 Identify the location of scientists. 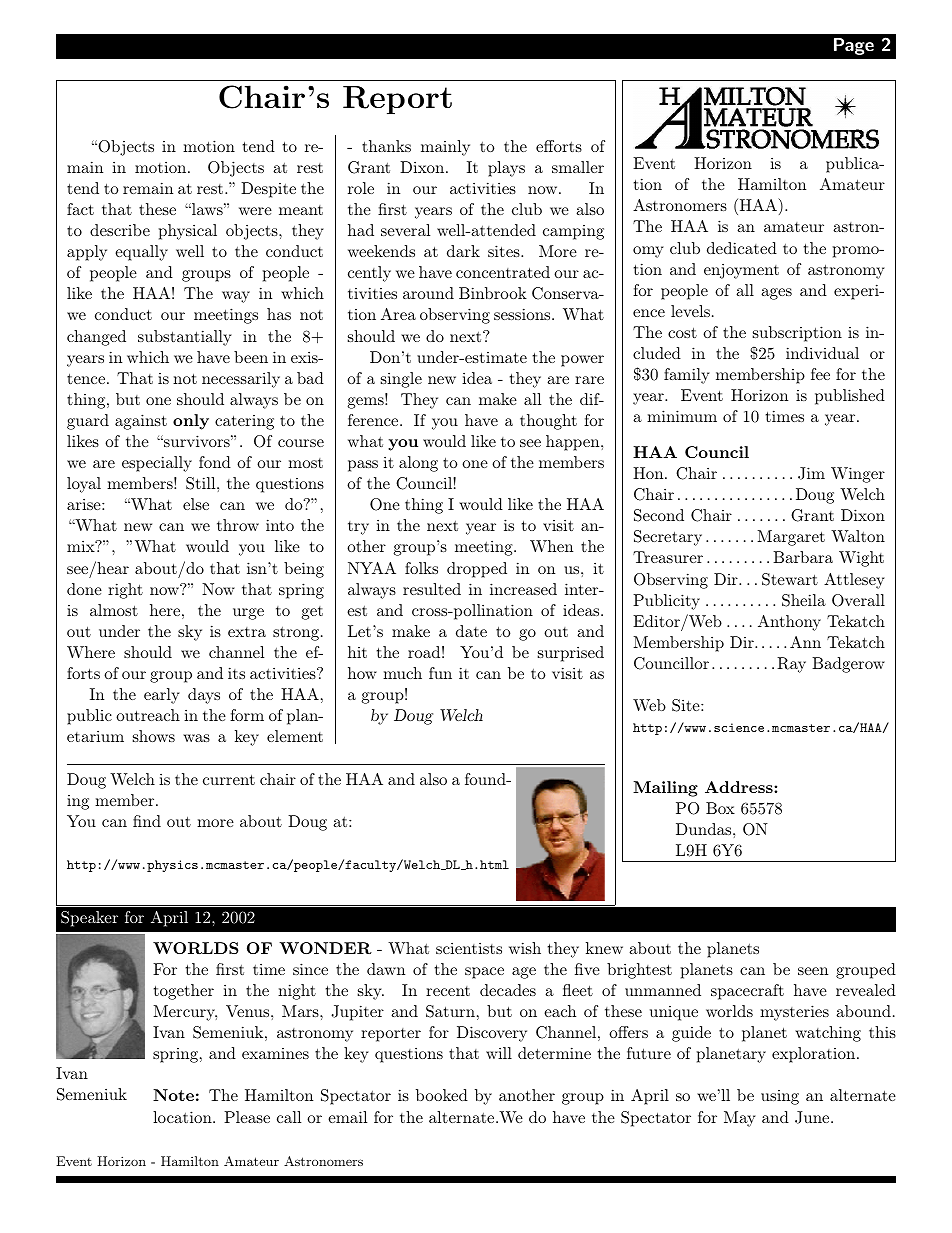
(469, 948).
